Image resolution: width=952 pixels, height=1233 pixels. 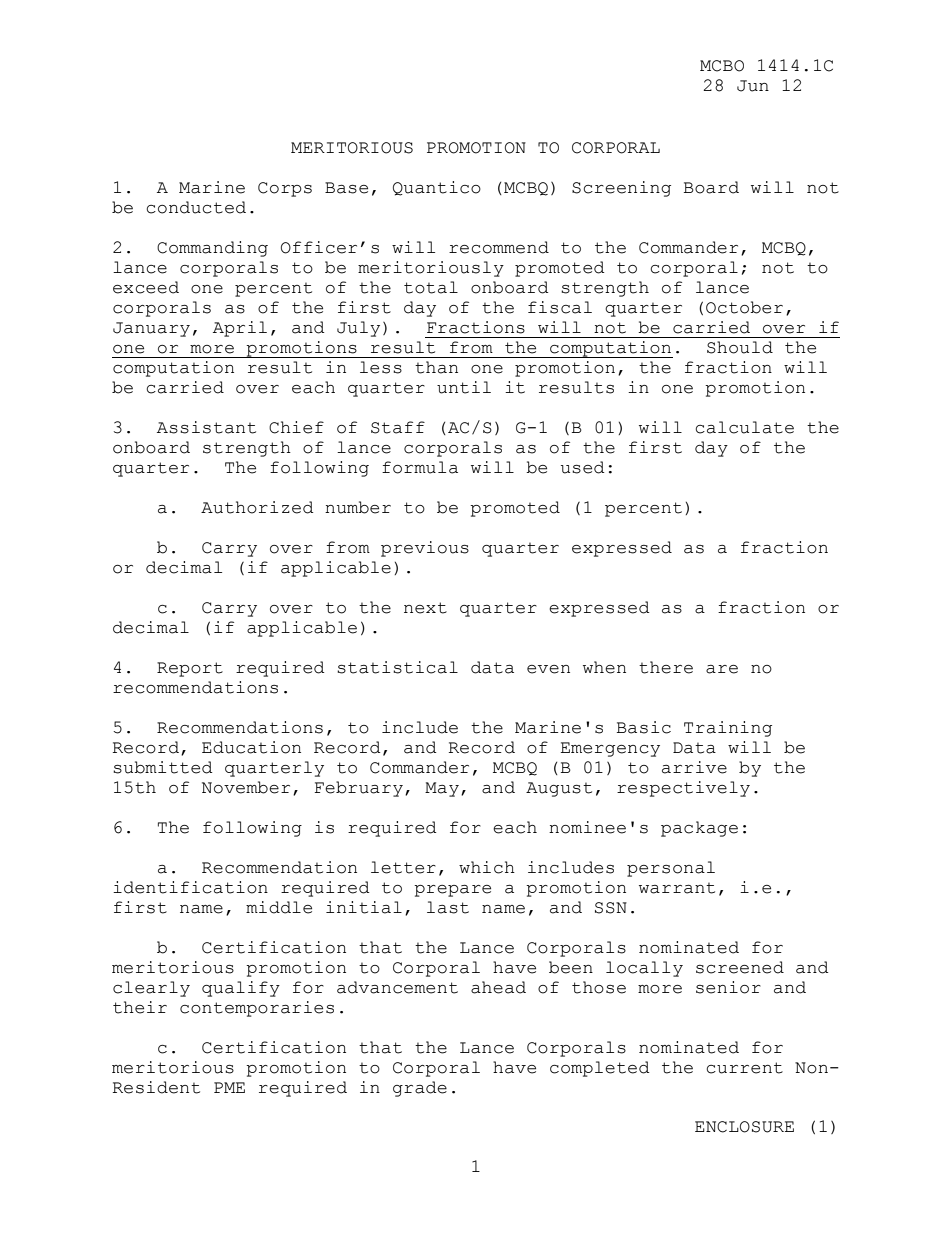 I want to click on conducted, so click(x=196, y=207).
